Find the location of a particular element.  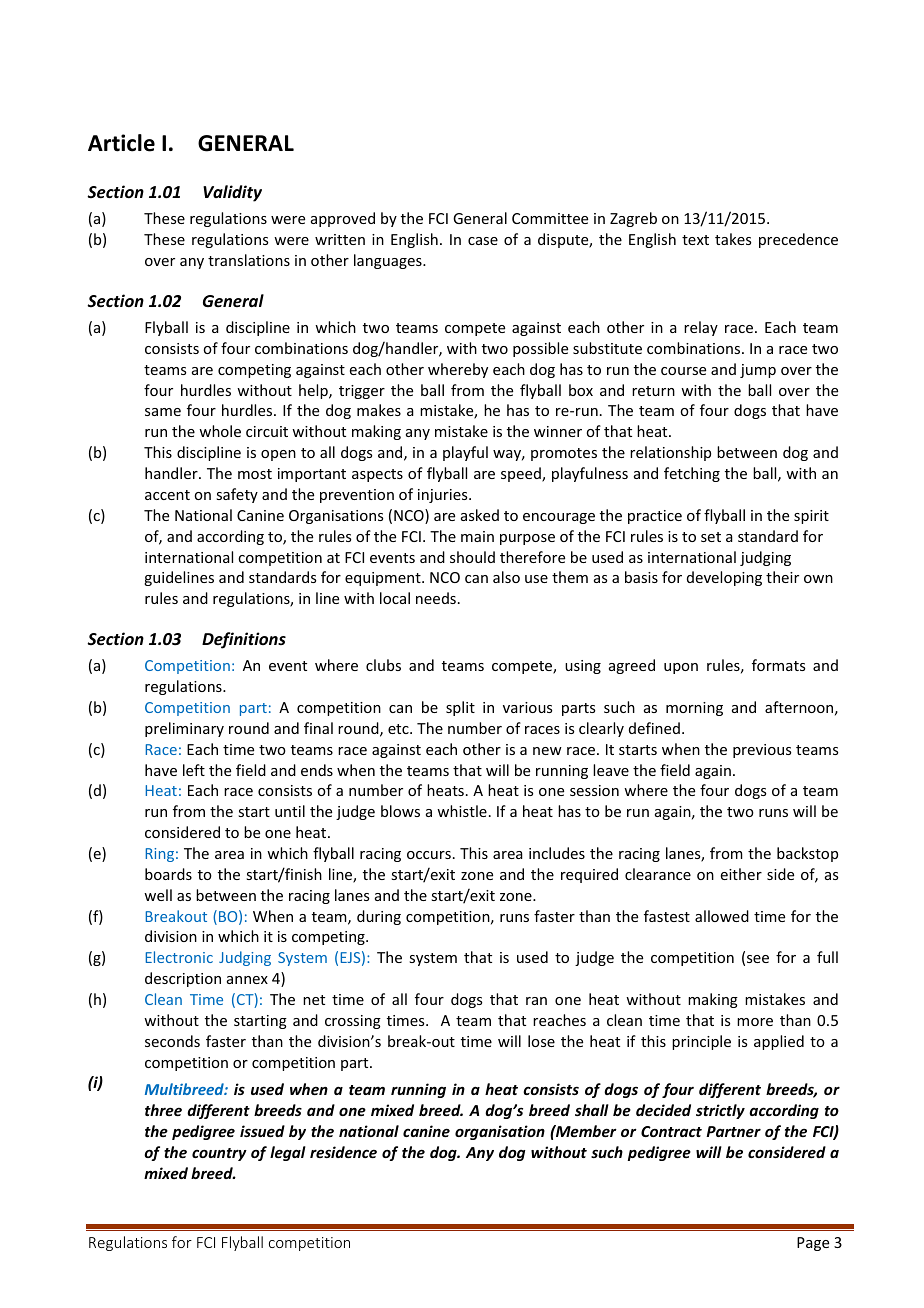

split is located at coordinates (460, 708).
